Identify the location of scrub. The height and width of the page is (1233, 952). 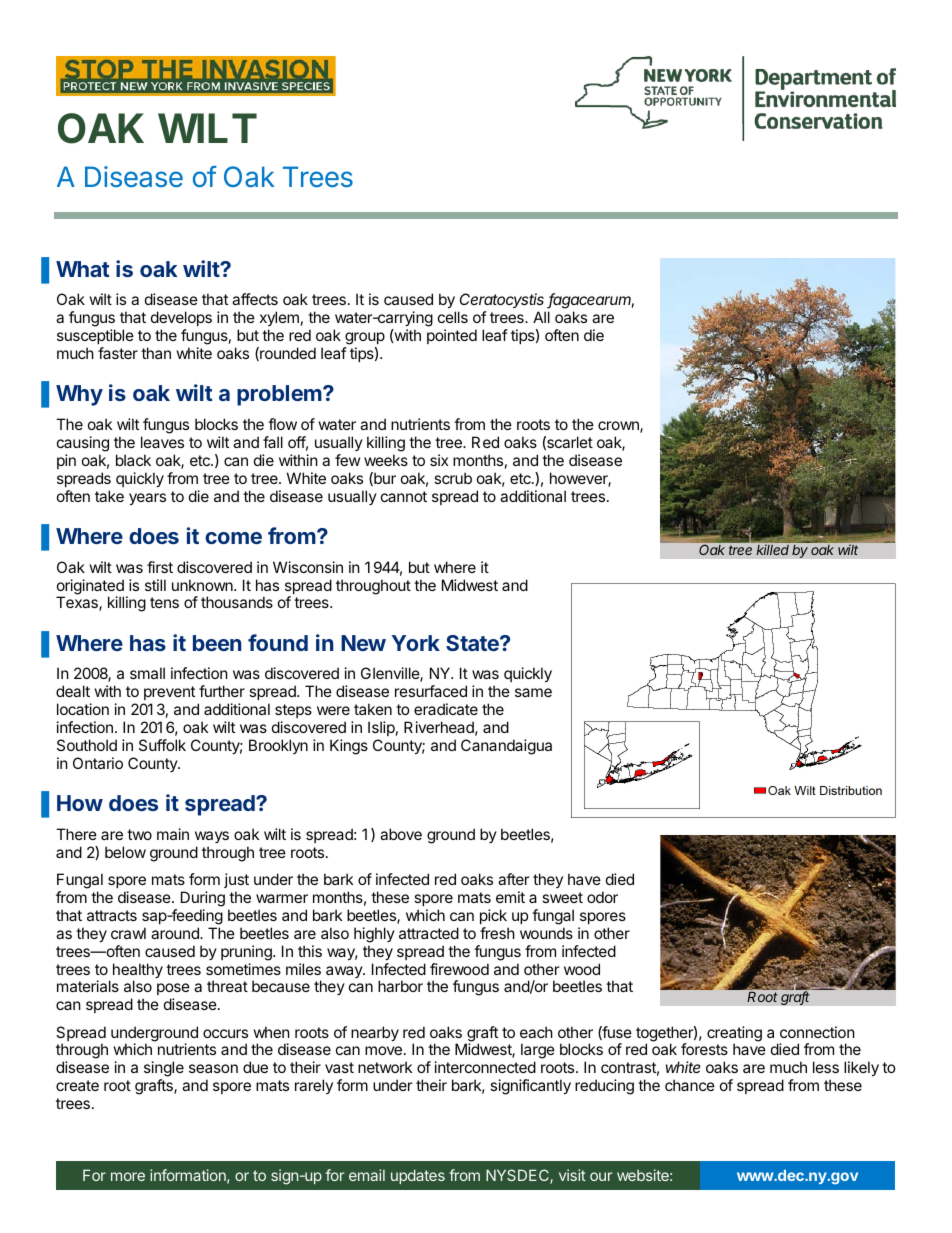
(453, 478).
